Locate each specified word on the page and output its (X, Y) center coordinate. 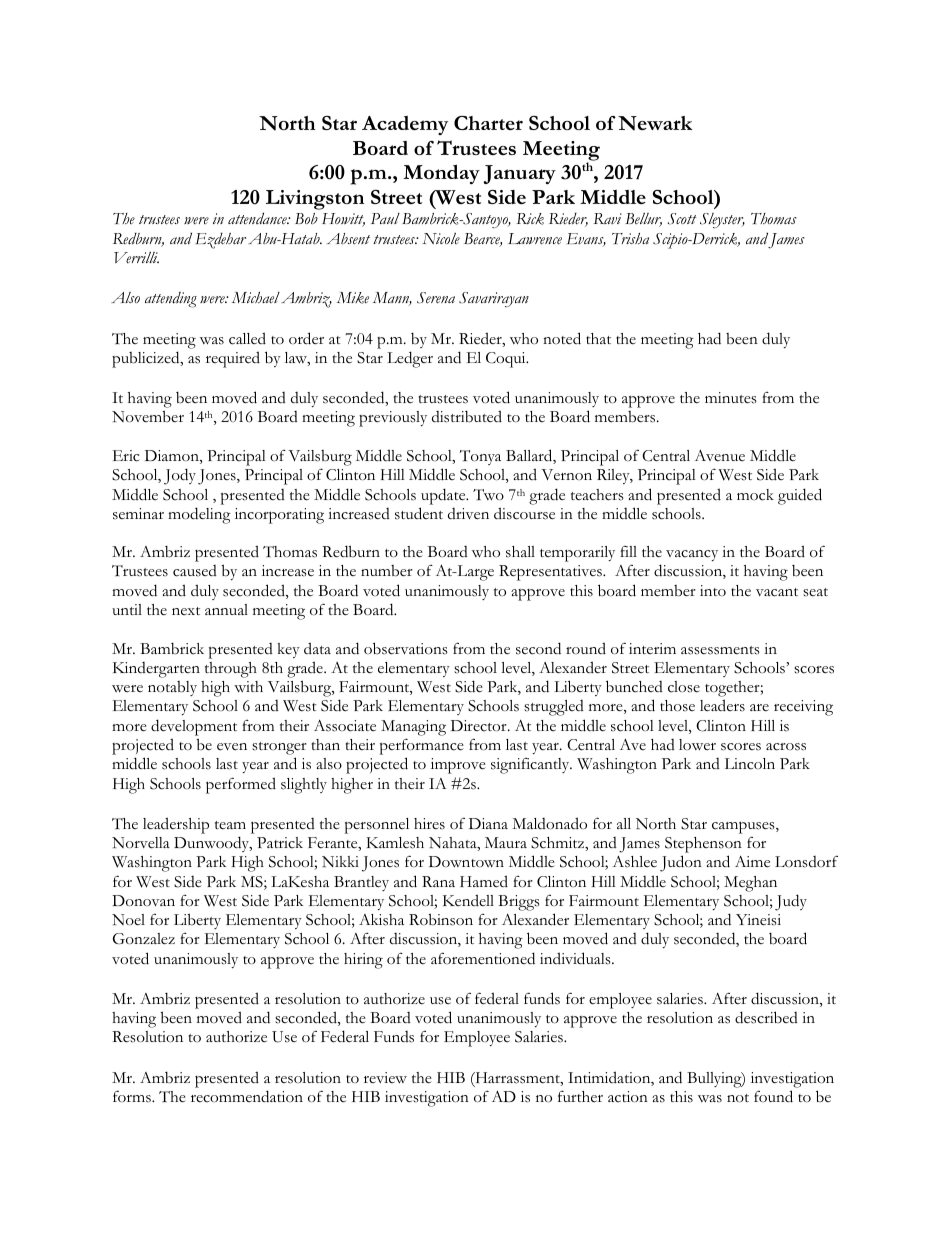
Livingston (315, 200)
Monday (441, 174)
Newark (655, 123)
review (385, 1078)
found (773, 1096)
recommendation (247, 1096)
